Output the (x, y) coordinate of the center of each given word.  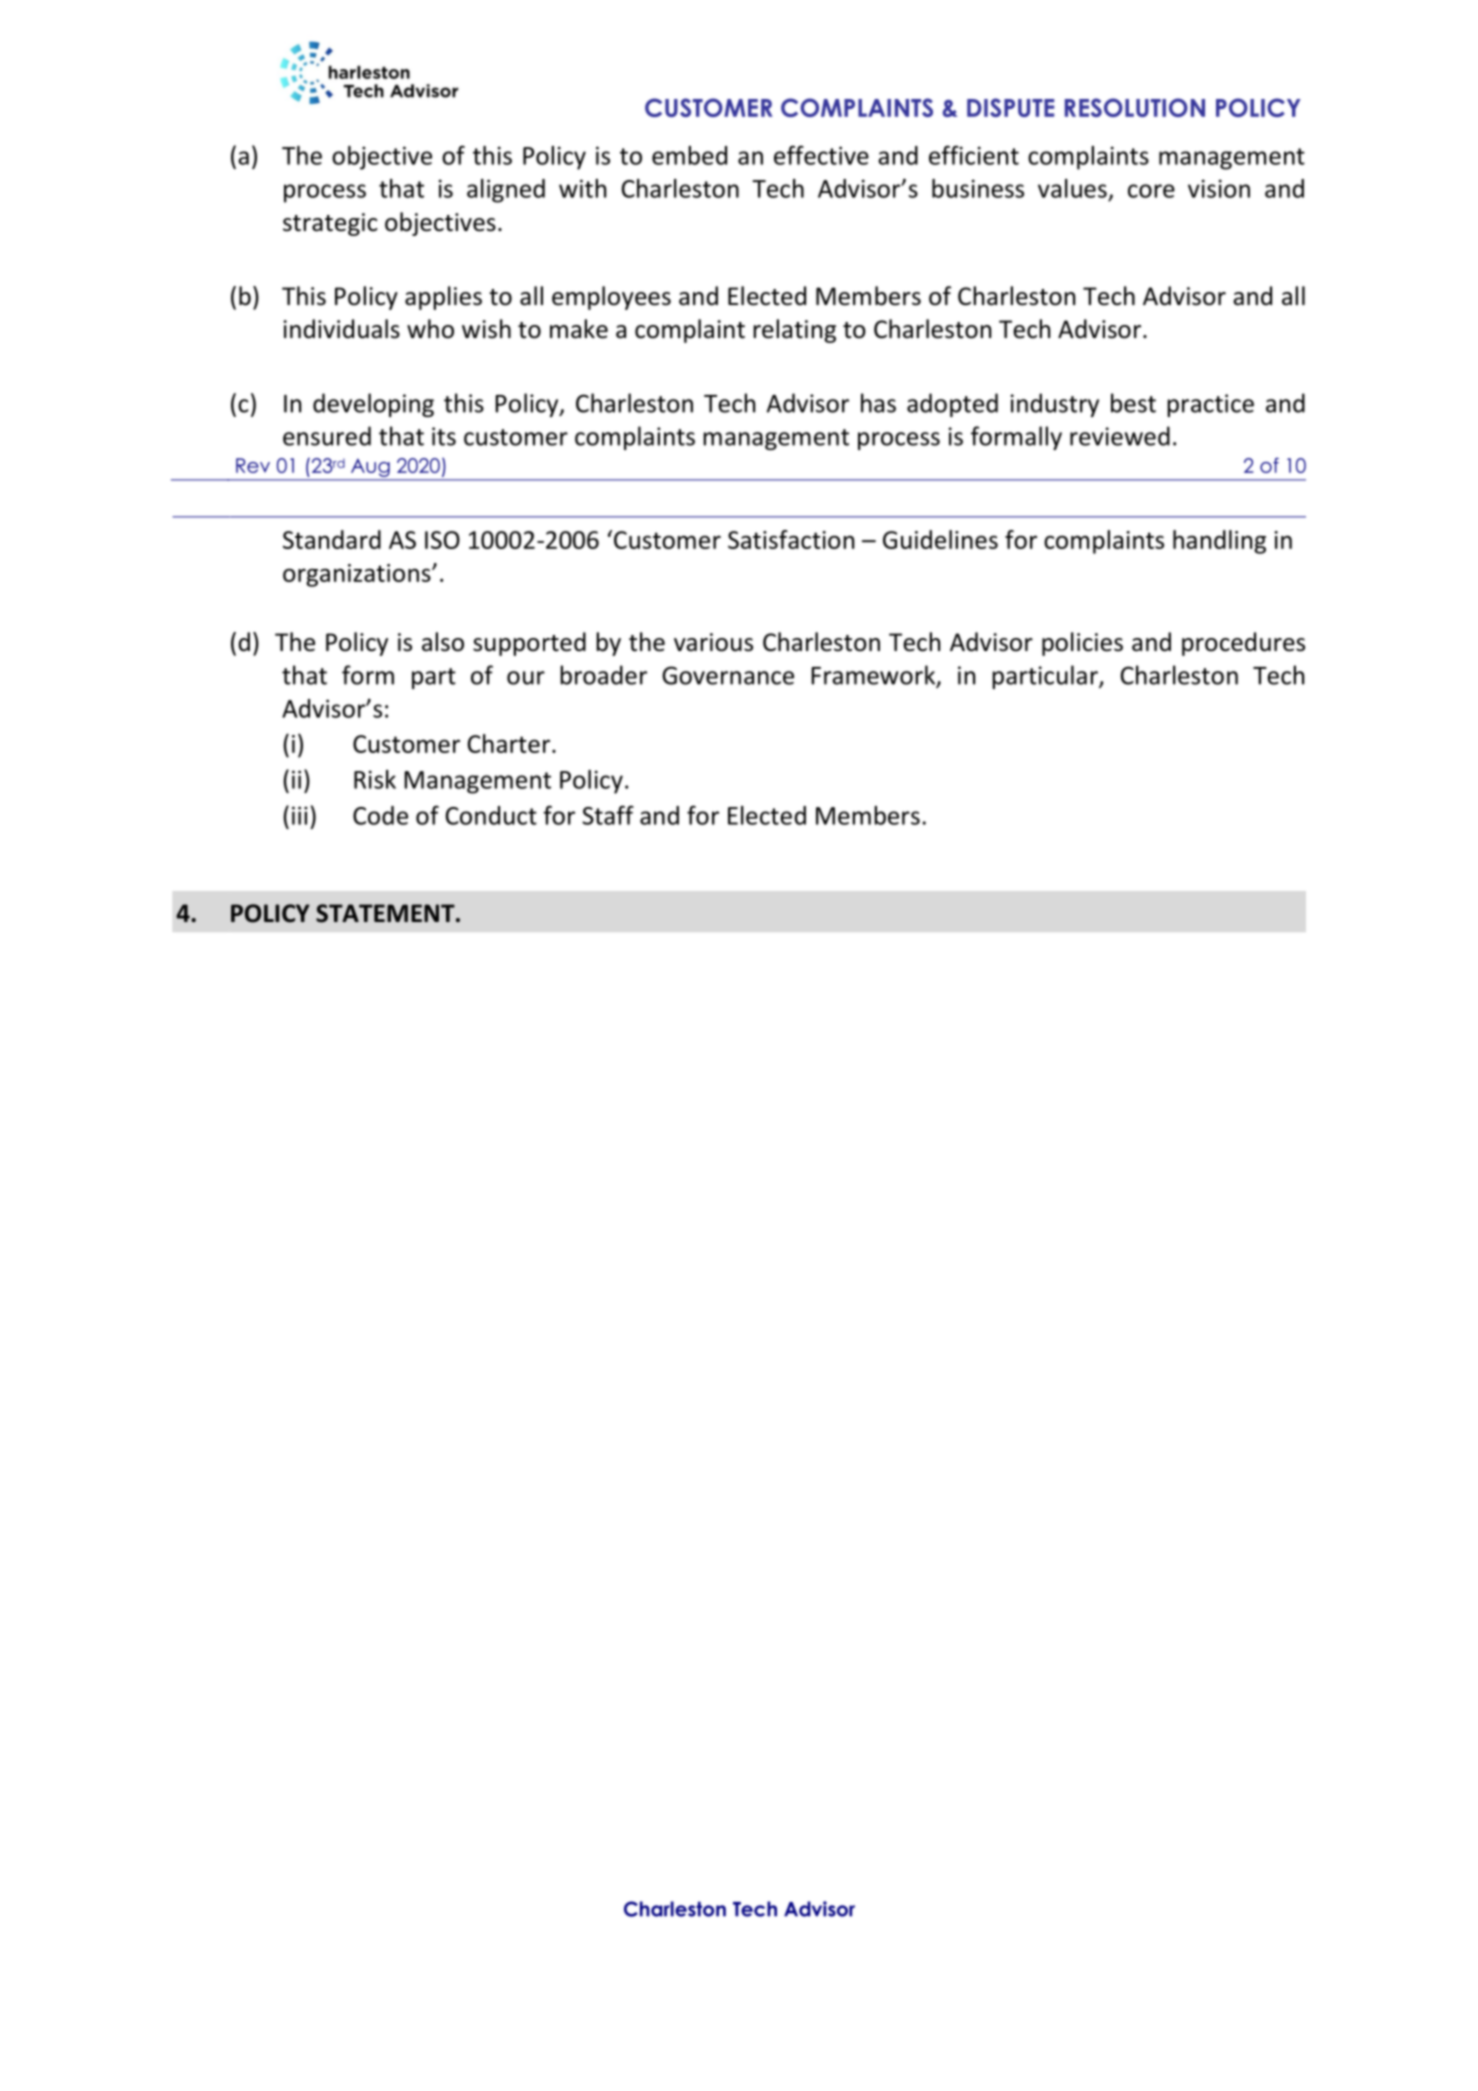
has (878, 403)
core (1151, 191)
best (1133, 403)
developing (373, 405)
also (443, 642)
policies (1082, 644)
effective (821, 155)
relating (794, 331)
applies (443, 298)
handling (1219, 542)
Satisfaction (791, 539)
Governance (728, 675)
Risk (375, 779)
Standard (332, 539)
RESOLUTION (1135, 107)
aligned (506, 191)
